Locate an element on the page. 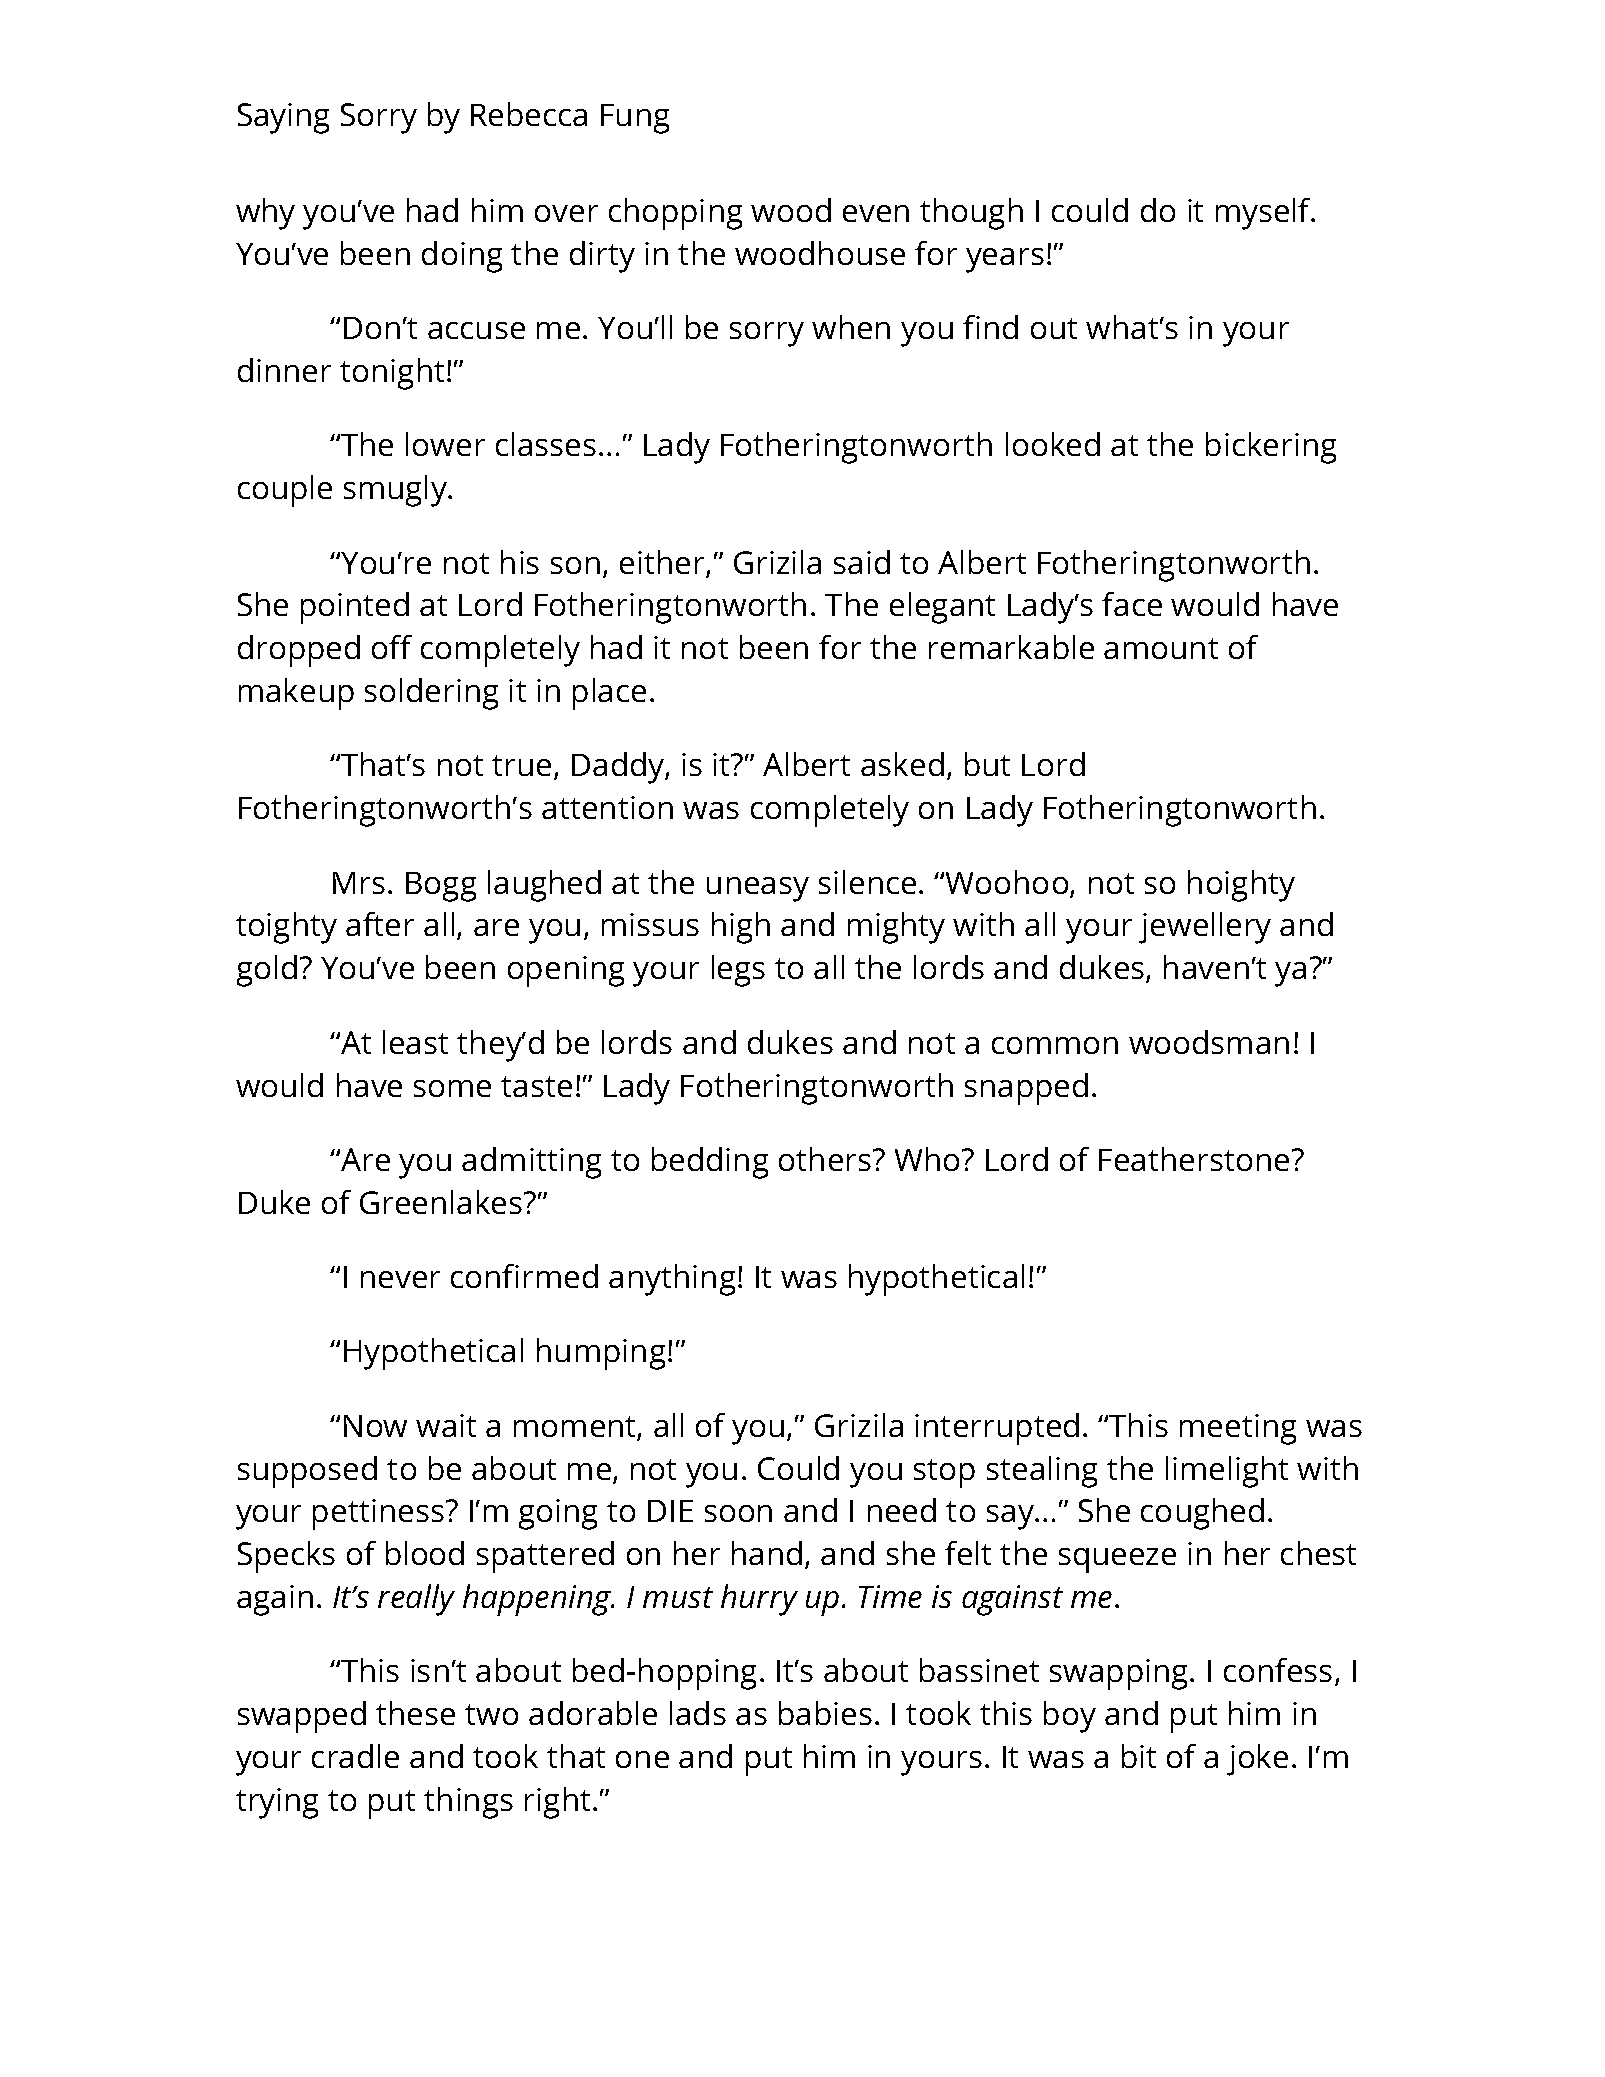  these is located at coordinates (415, 1713).
